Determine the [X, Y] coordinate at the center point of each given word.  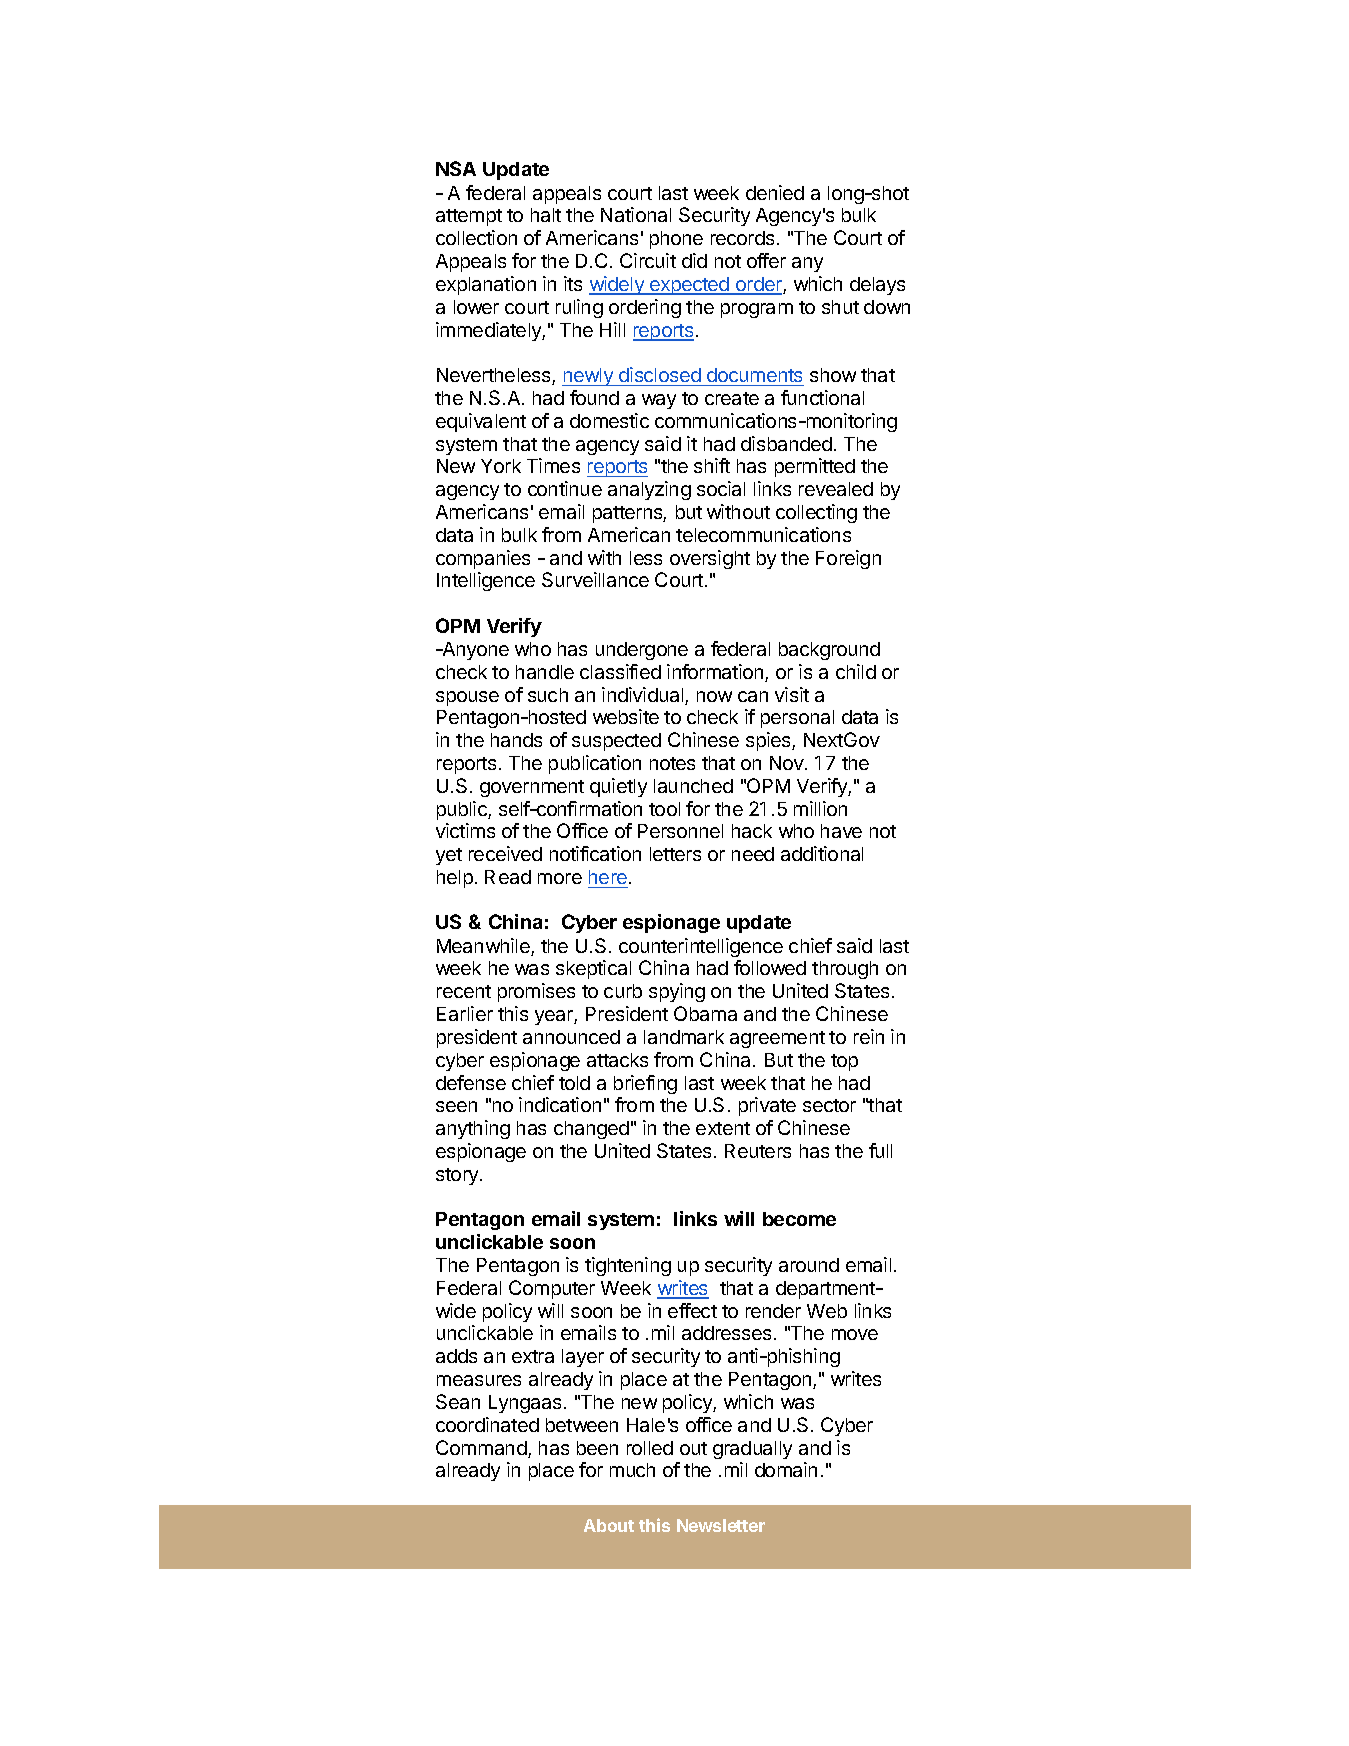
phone [676, 240]
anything [473, 1129]
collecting [816, 513]
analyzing [649, 490]
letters [675, 854]
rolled [650, 1448]
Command [481, 1447]
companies [483, 559]
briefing [645, 1084]
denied [775, 192]
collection [476, 237]
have [841, 831]
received [505, 853]
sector [829, 1105]
